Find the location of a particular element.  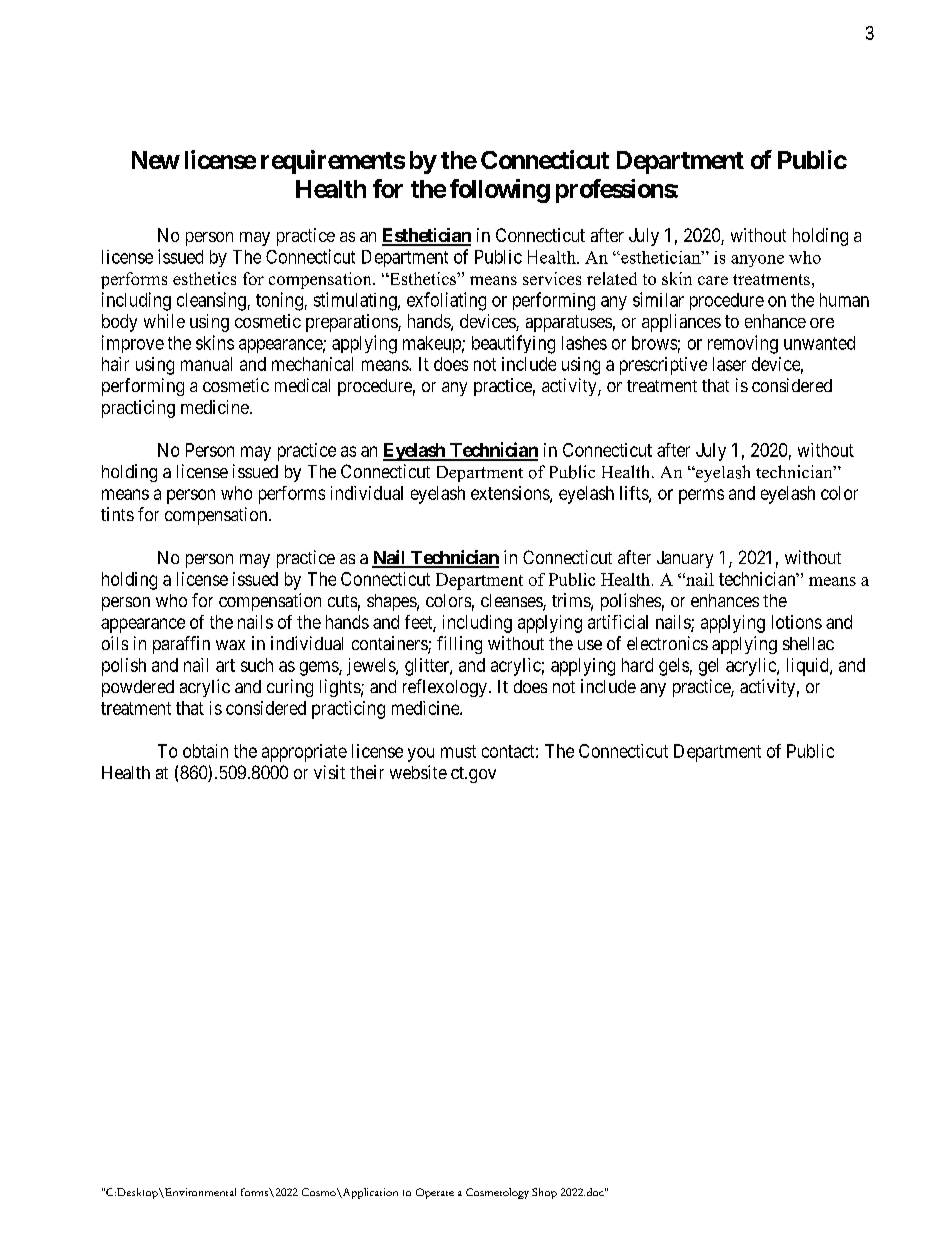

cleansing is located at coordinates (211, 301).
